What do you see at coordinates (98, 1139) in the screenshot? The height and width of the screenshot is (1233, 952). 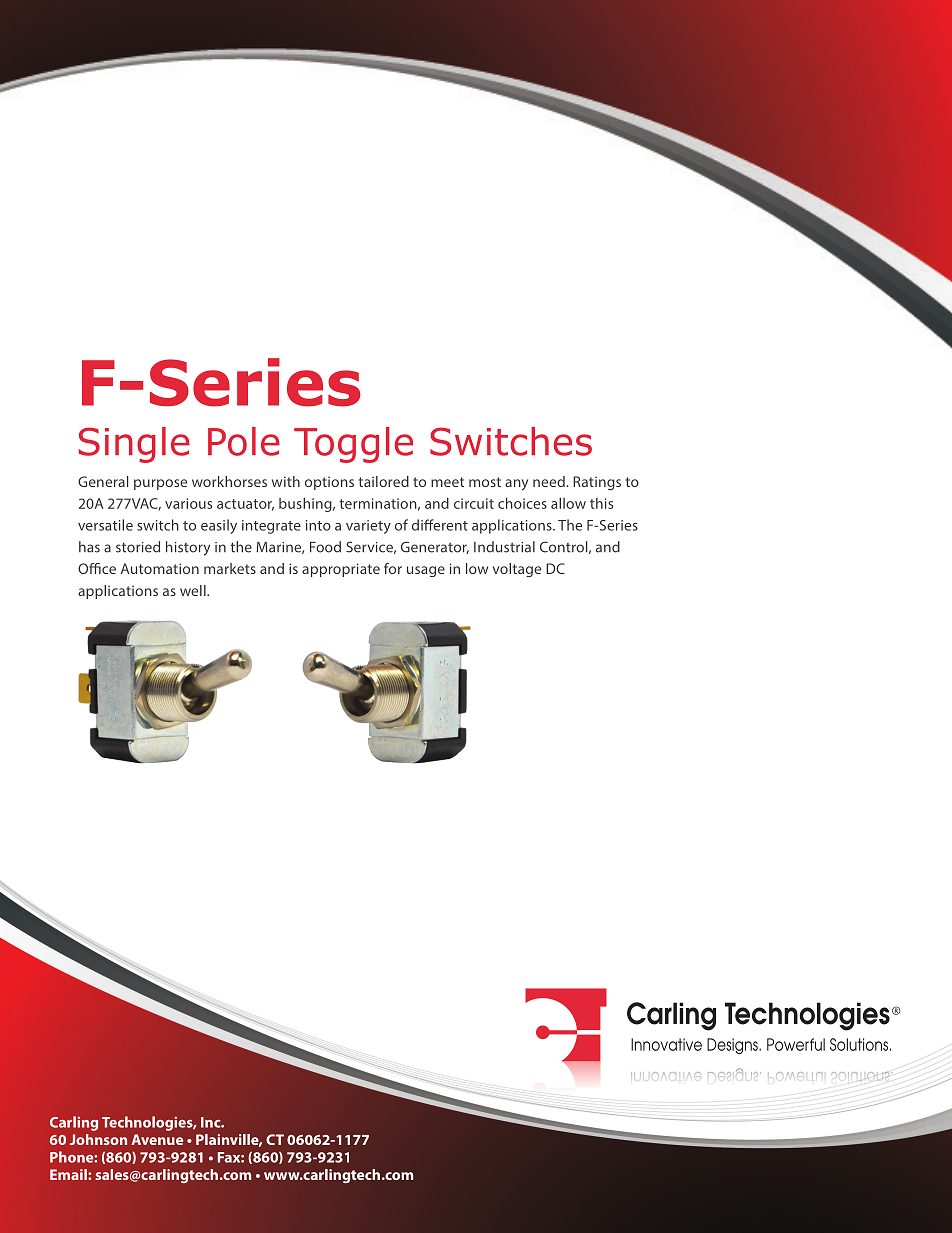 I see `Johnson` at bounding box center [98, 1139].
